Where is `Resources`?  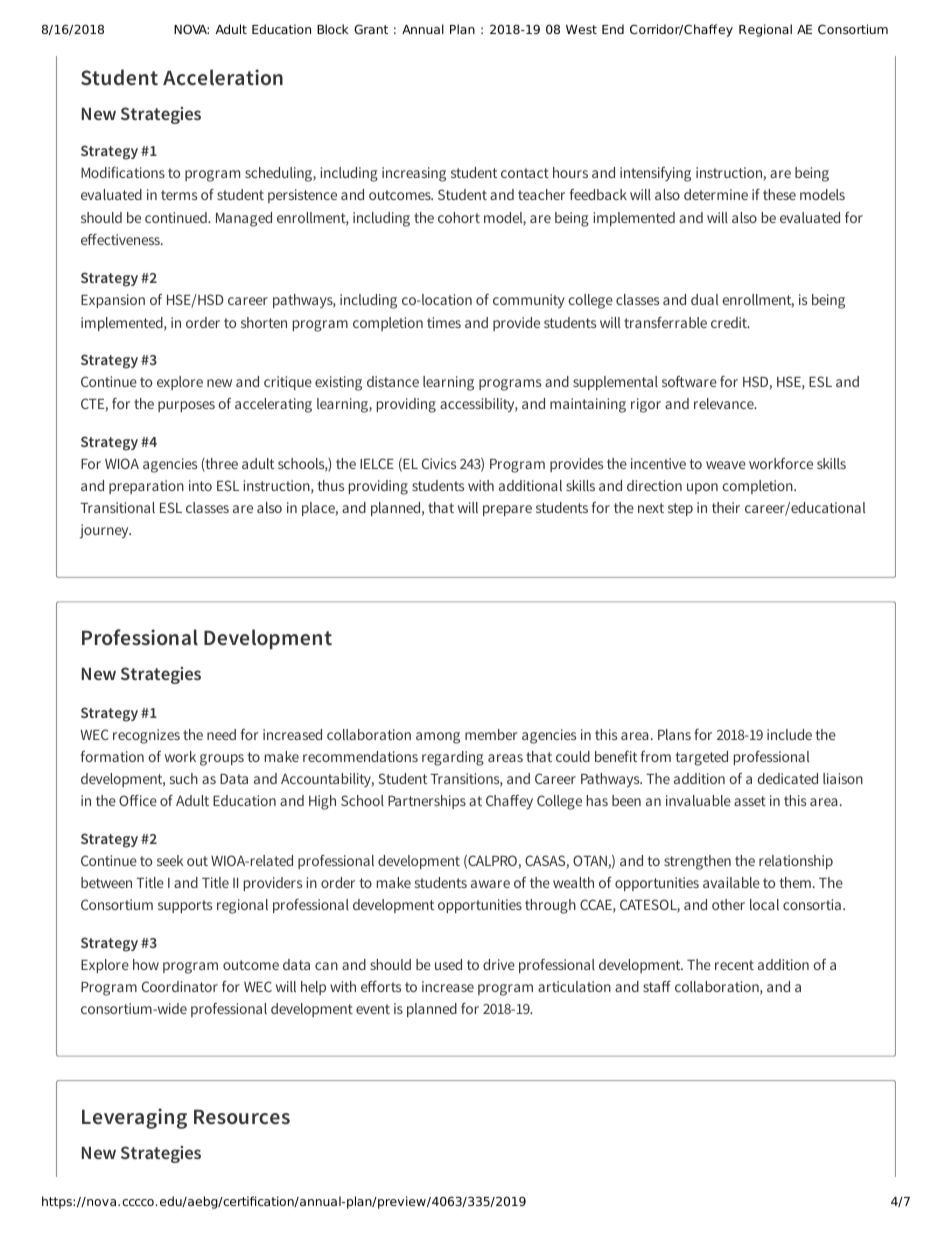
Resources is located at coordinates (242, 1117).
